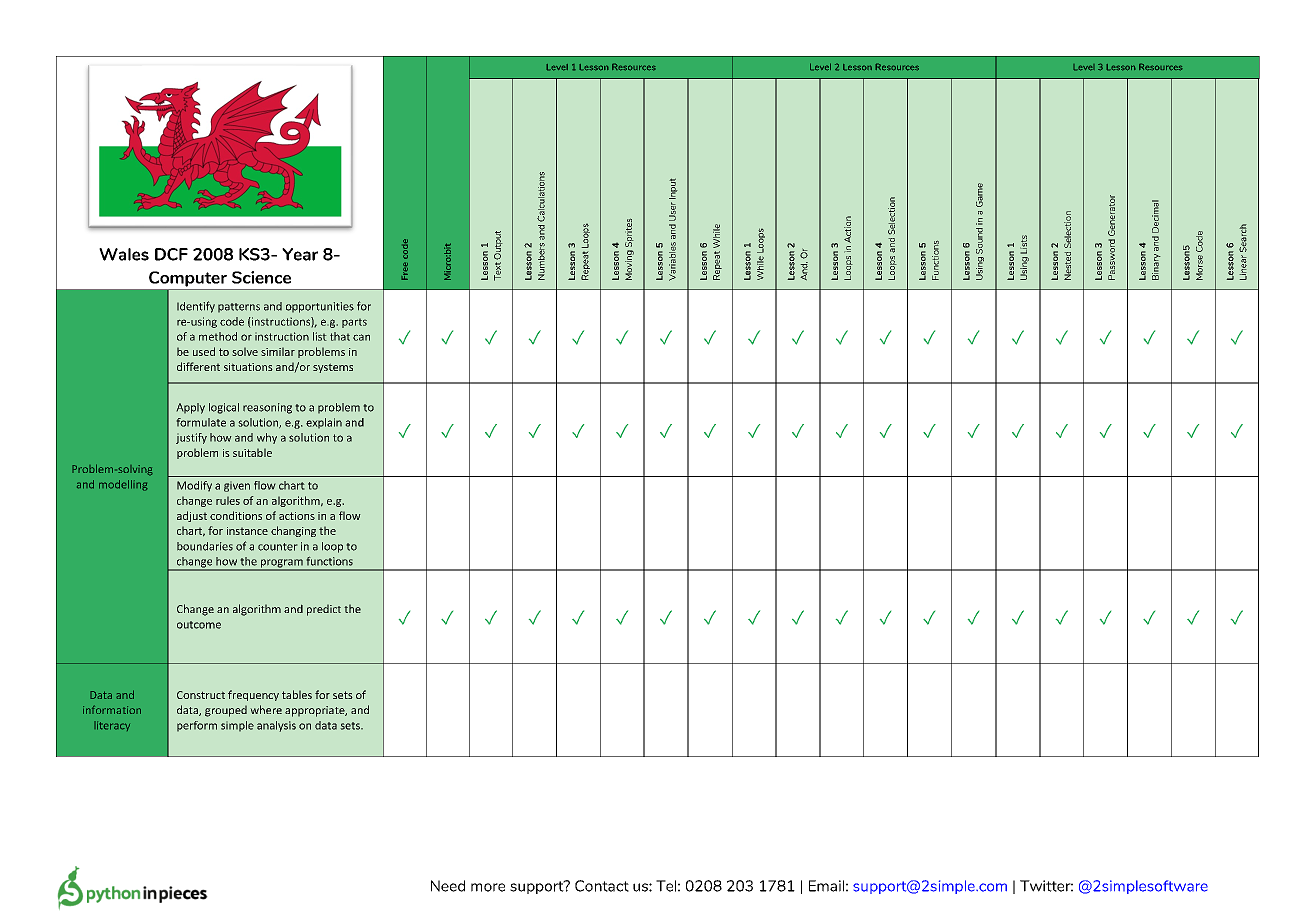 This document has height=924, width=1308. What do you see at coordinates (297, 694) in the document?
I see `tables` at bounding box center [297, 694].
